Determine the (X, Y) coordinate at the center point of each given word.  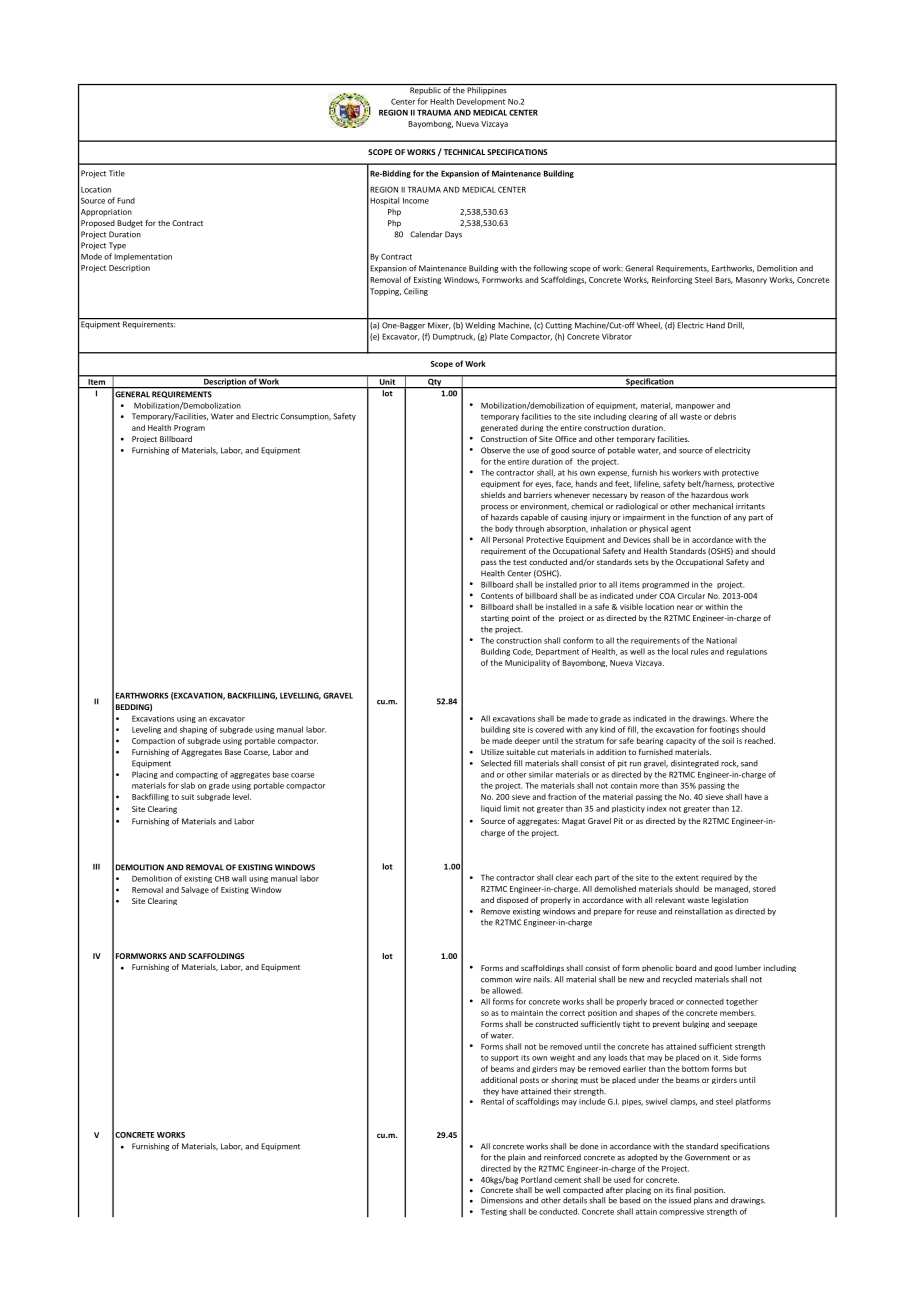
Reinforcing (672, 280)
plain (516, 1158)
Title (117, 173)
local (680, 651)
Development (481, 102)
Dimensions (502, 1200)
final (683, 1190)
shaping (193, 730)
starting (495, 618)
